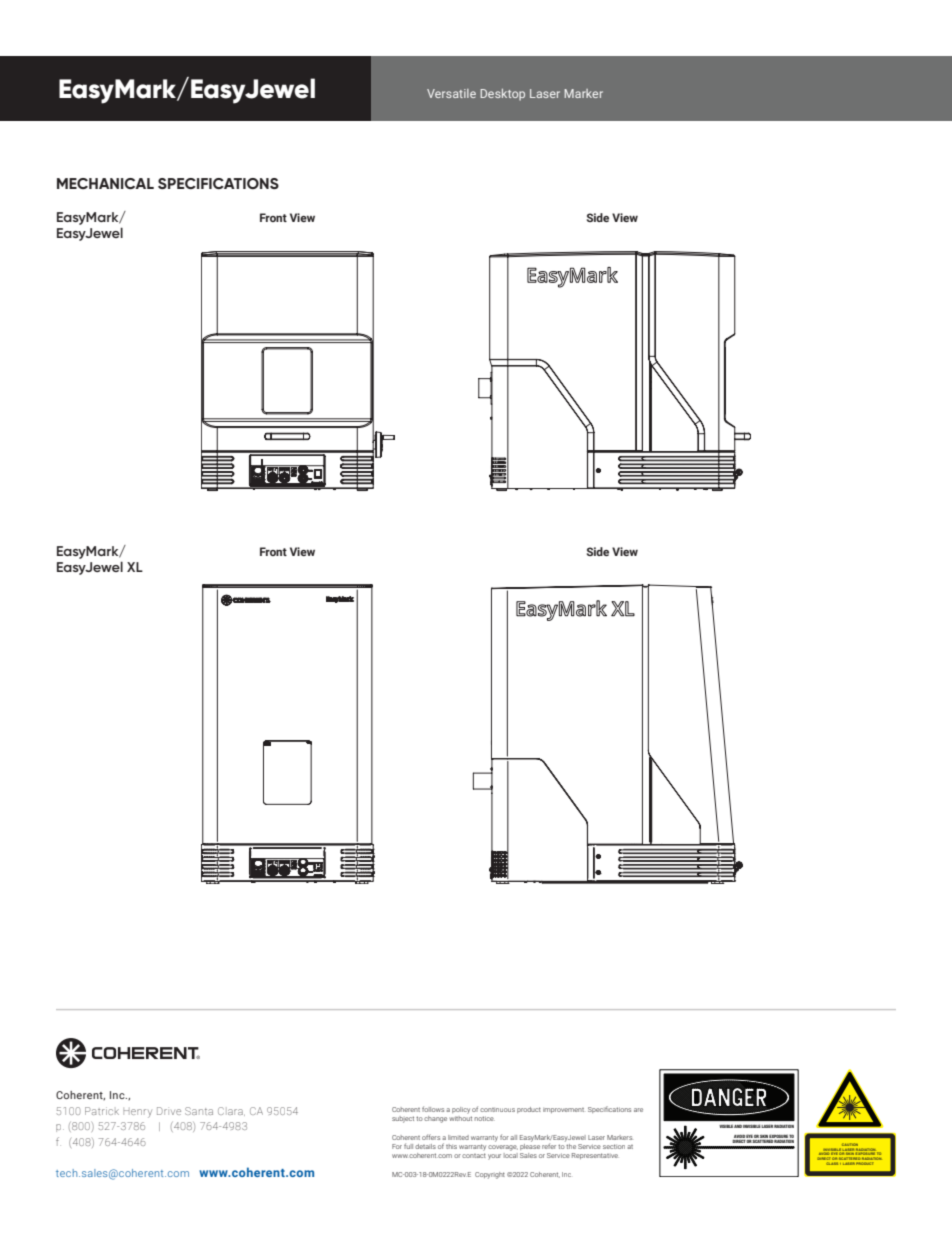 The height and width of the screenshot is (1233, 952). Describe the element at coordinates (425, 1146) in the screenshot. I see `details` at that location.
